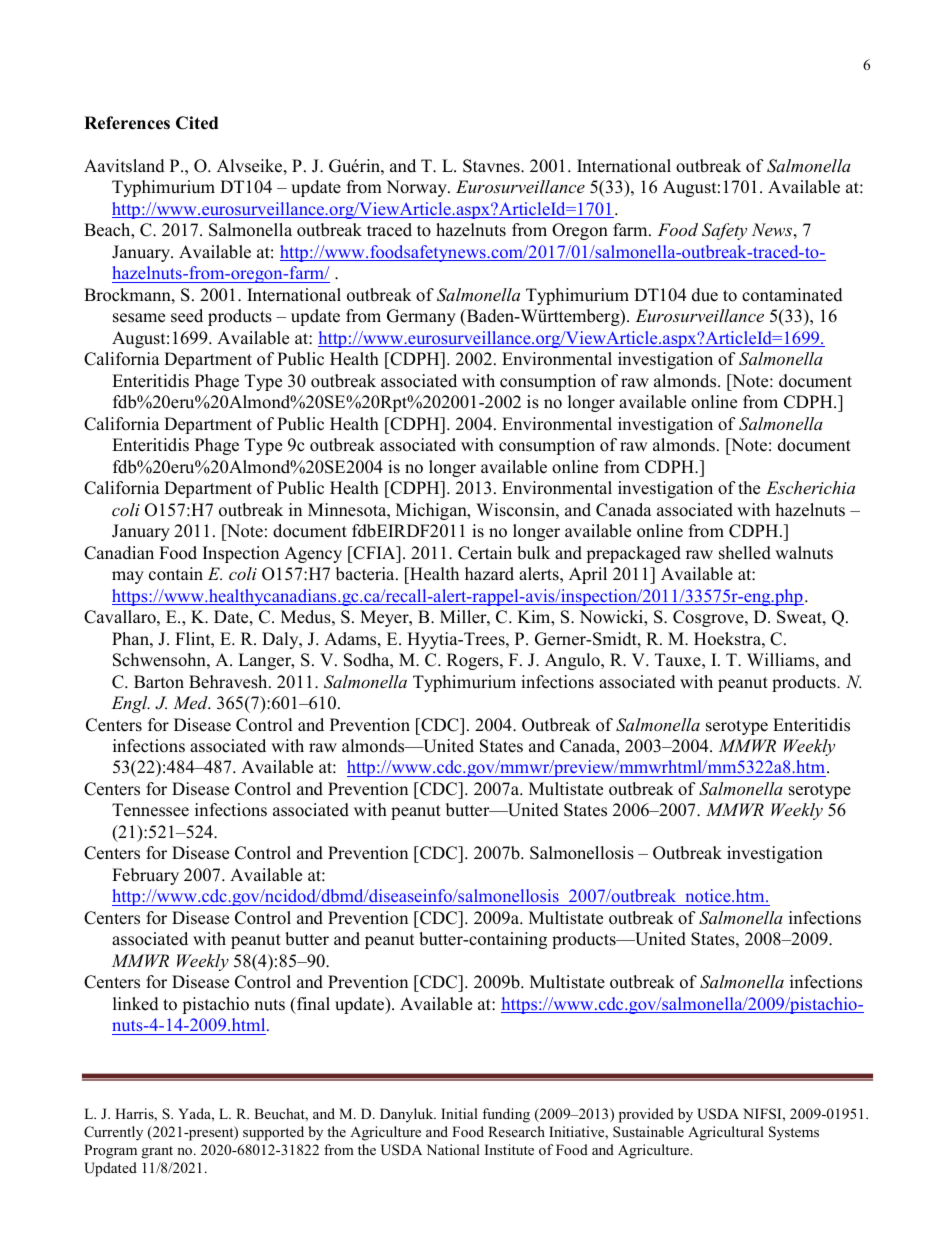 The width and height of the page is (952, 1233). Describe the element at coordinates (709, 618) in the page. I see `Cosgrove` at that location.
